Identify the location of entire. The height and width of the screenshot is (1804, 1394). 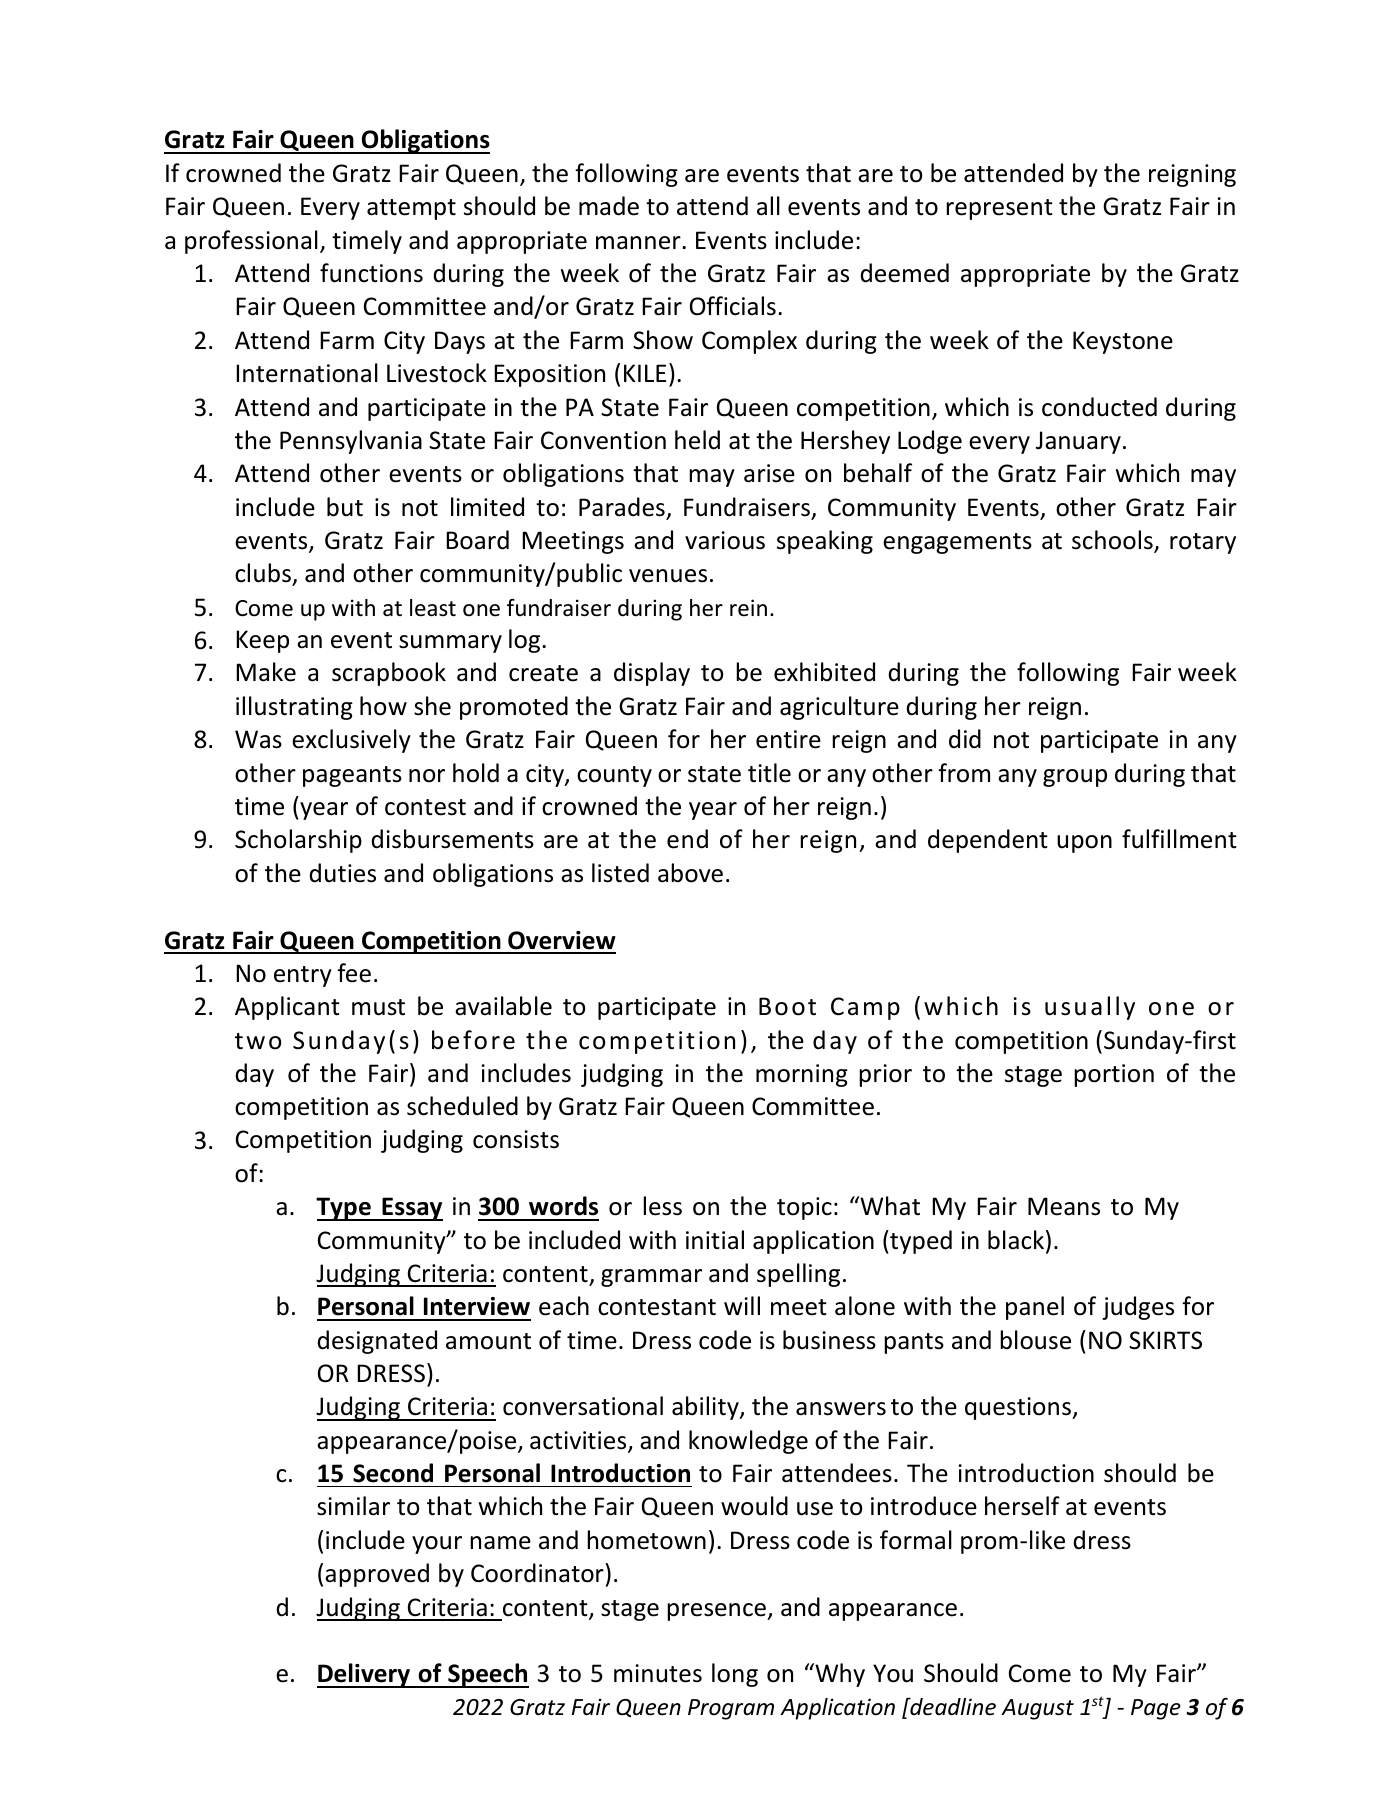
(788, 739).
